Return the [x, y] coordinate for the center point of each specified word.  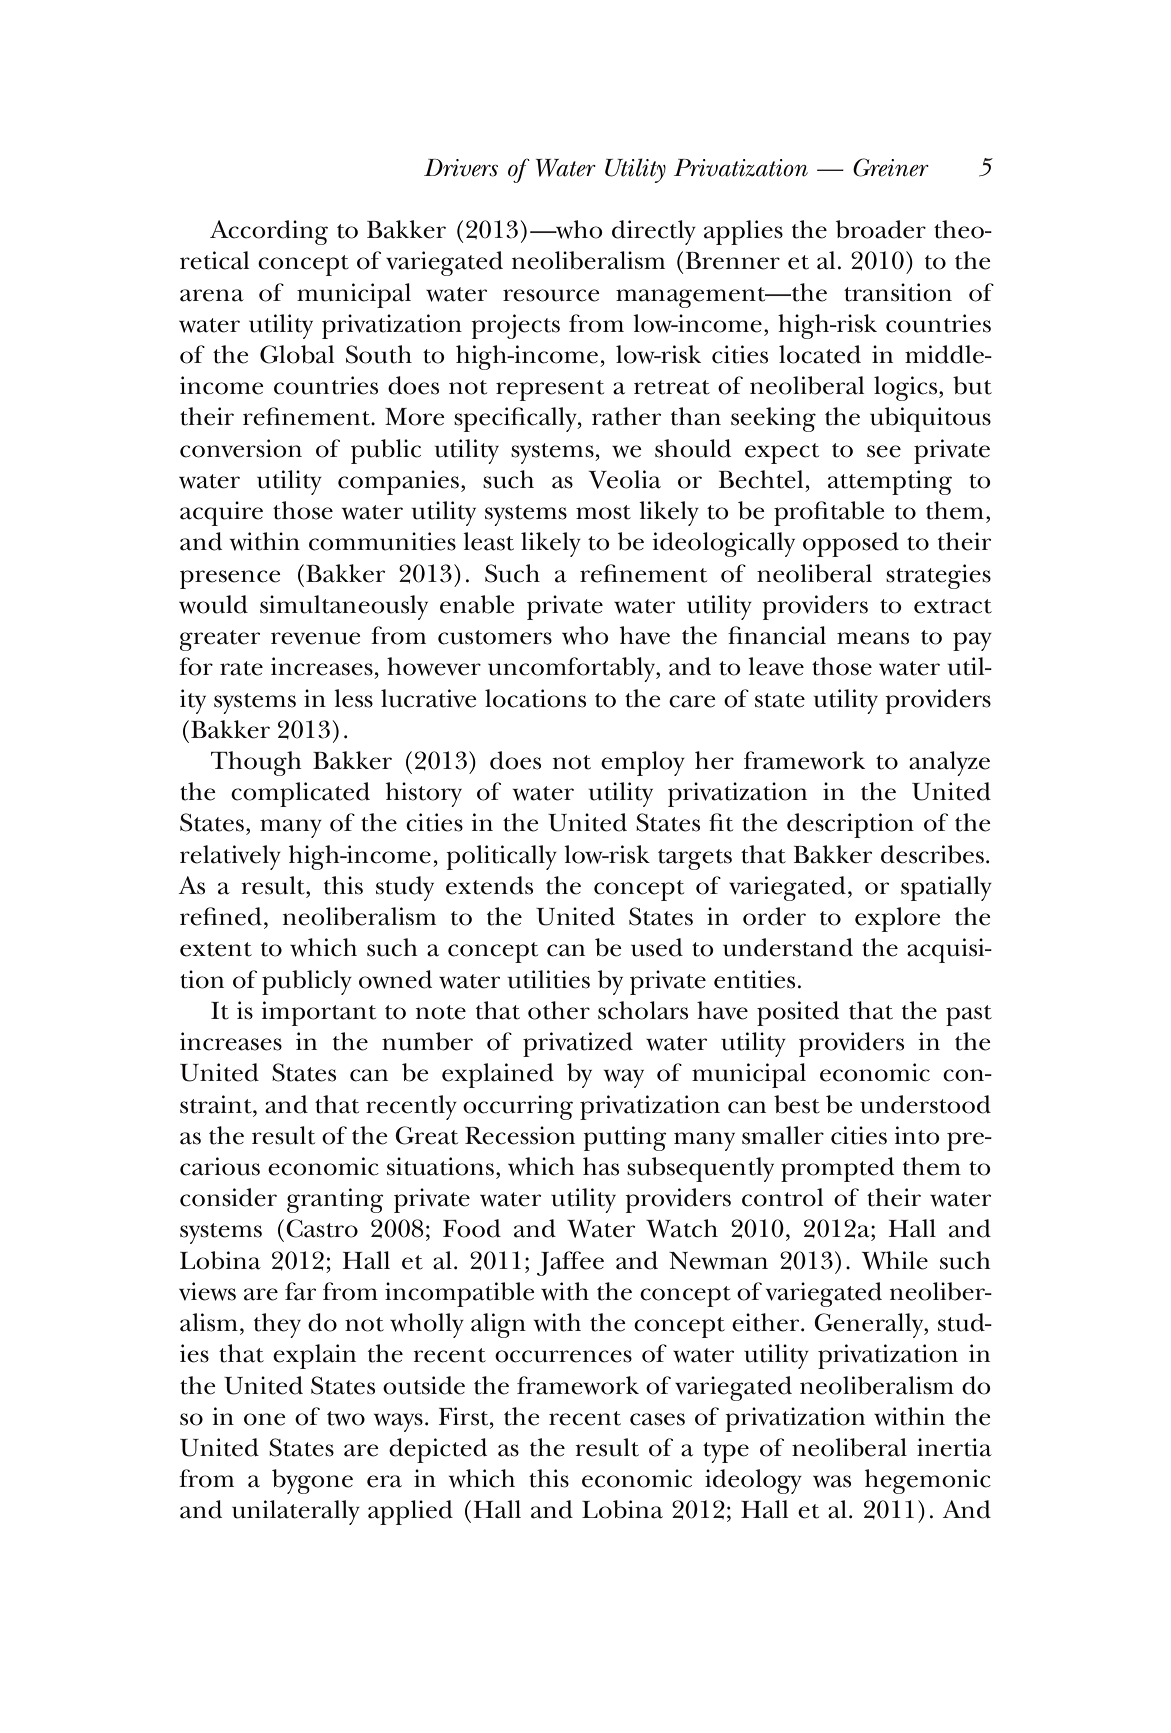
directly [654, 232]
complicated [300, 794]
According [269, 232]
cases [657, 1419]
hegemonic [928, 1481]
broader [881, 229]
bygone [312, 1481]
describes [932, 854]
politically [501, 857]
